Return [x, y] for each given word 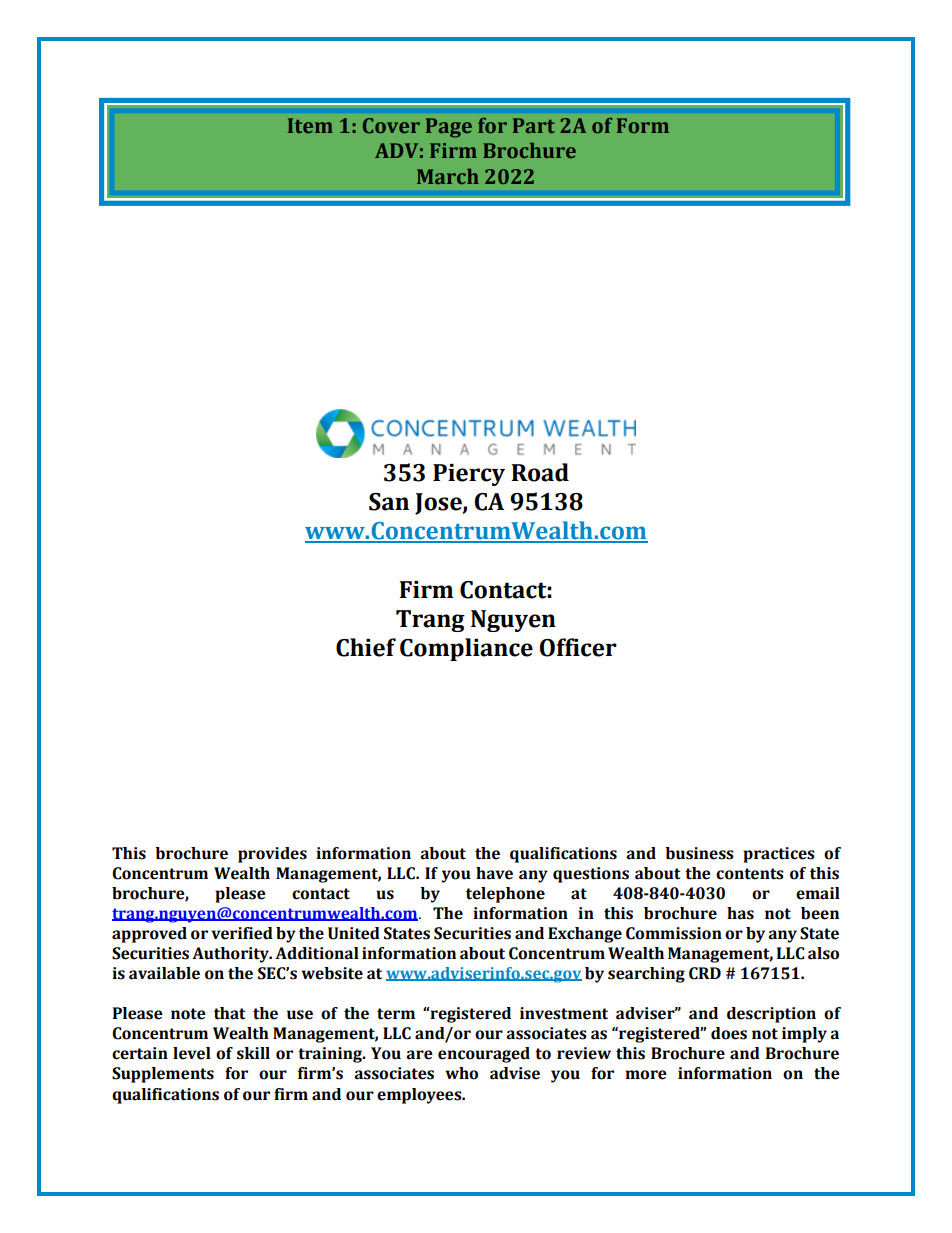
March [448, 176]
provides [272, 855]
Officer [578, 647]
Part [534, 125]
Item [310, 125]
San [389, 502]
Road [540, 472]
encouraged [484, 1055]
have [494, 873]
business [699, 853]
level [192, 1053]
